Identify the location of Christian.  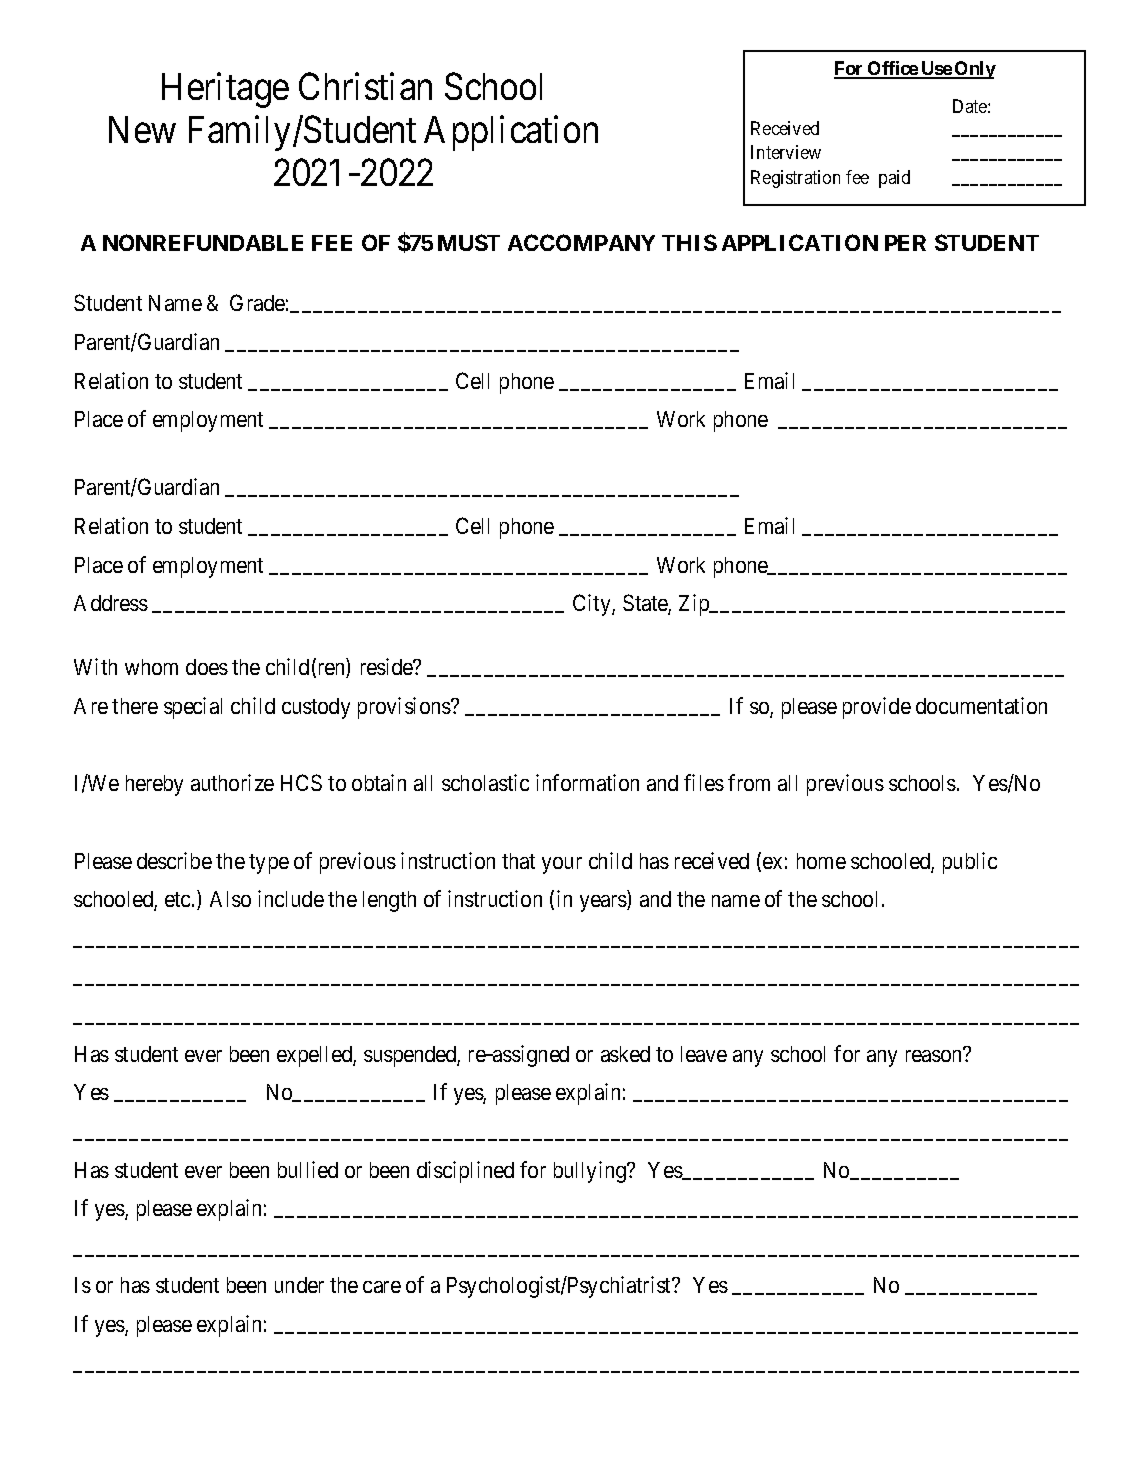
(365, 86).
